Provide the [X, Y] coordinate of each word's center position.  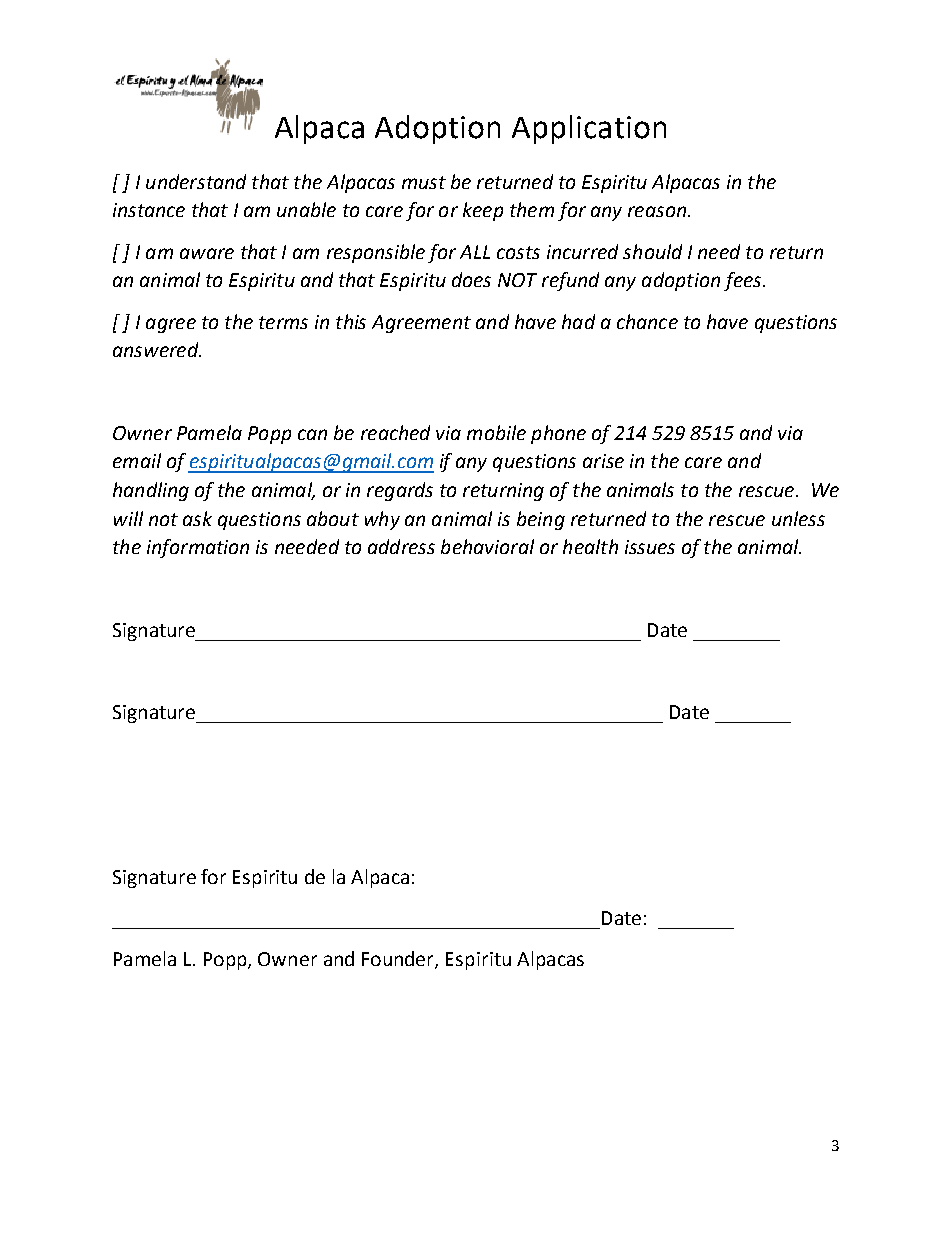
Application [589, 129]
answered [157, 349]
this [351, 321]
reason [657, 211]
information [198, 548]
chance [647, 321]
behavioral [487, 546]
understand [196, 181]
